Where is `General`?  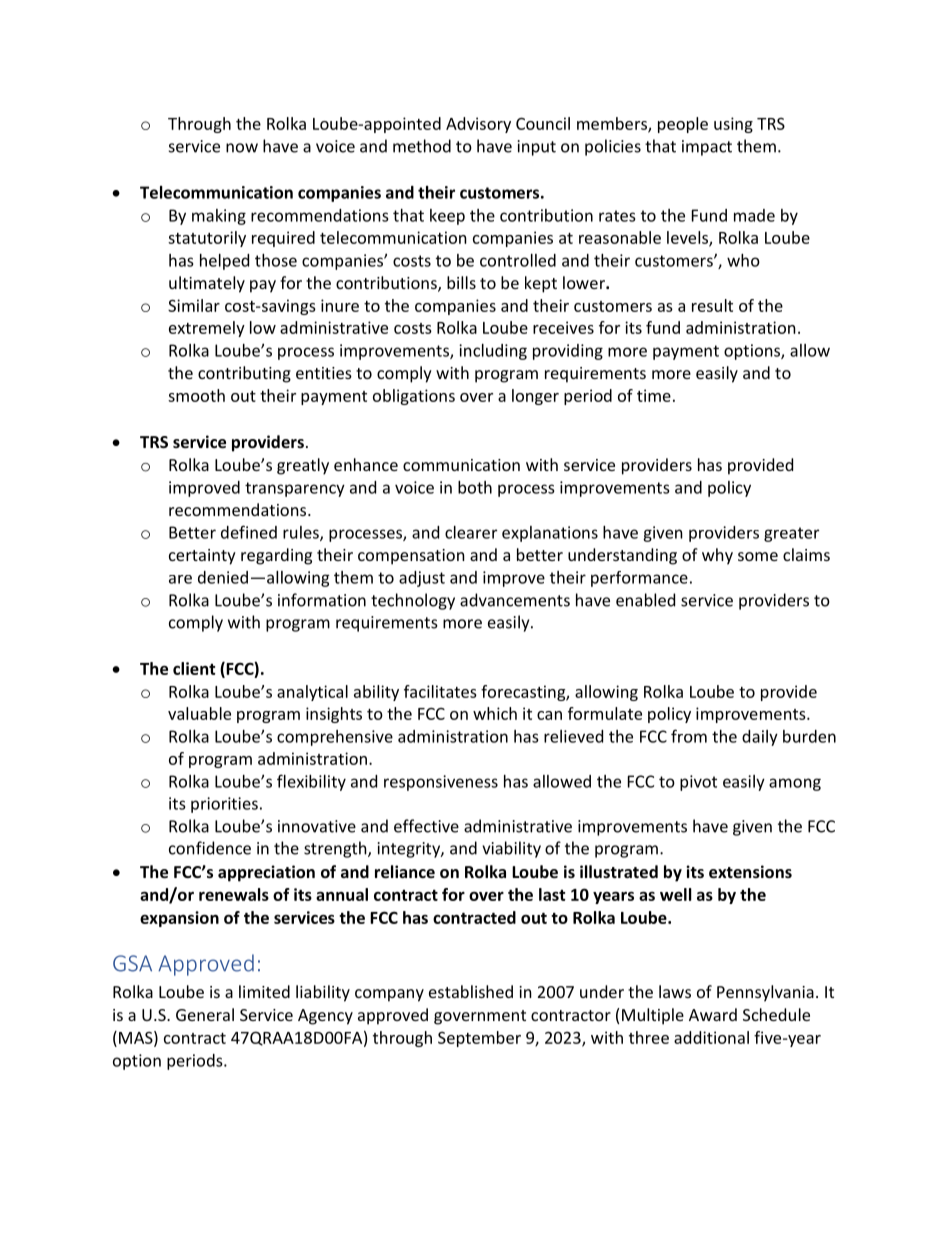
General is located at coordinates (205, 1014).
